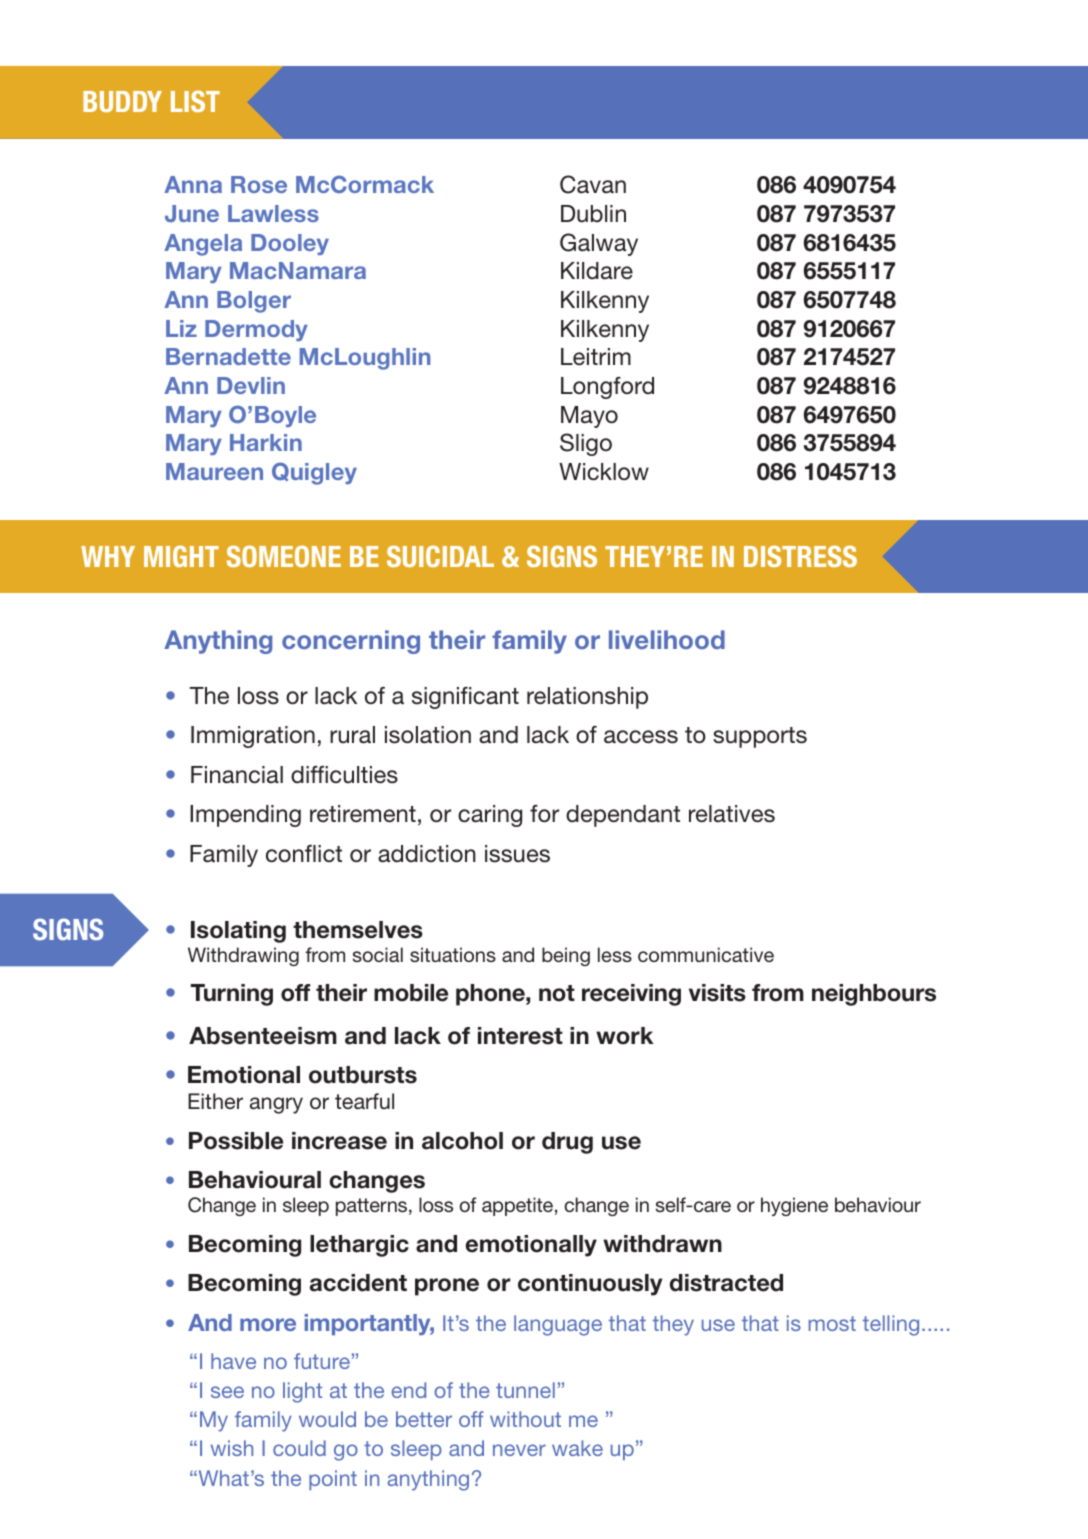 The width and height of the screenshot is (1088, 1539). I want to click on Possible, so click(236, 1141).
